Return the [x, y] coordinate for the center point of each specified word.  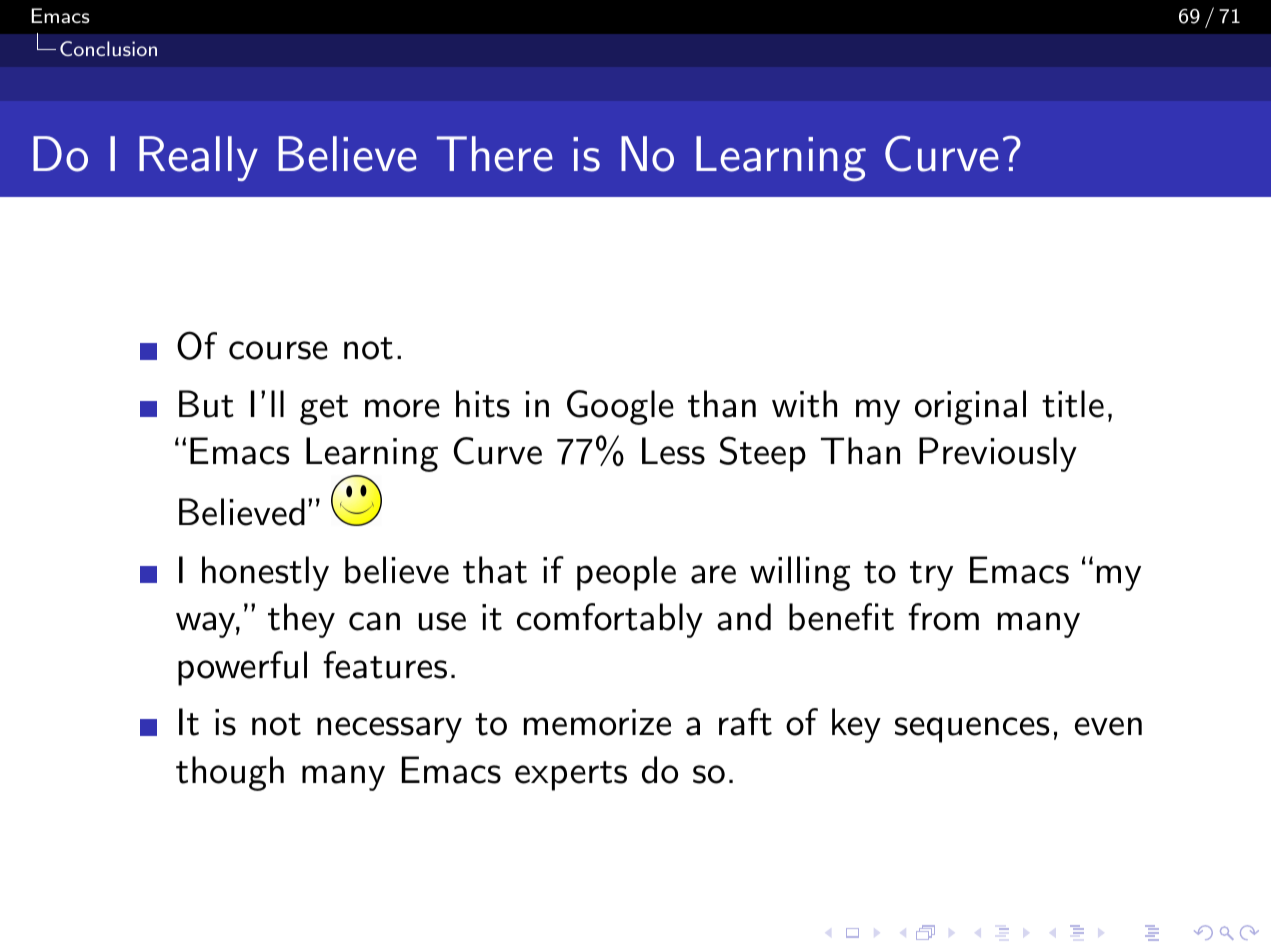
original [970, 407]
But [206, 404]
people [626, 573]
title [1073, 404]
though [230, 773]
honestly [265, 573]
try [931, 576]
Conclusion [108, 48]
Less [673, 451]
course [278, 350]
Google [620, 407]
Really [198, 158]
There [495, 154]
